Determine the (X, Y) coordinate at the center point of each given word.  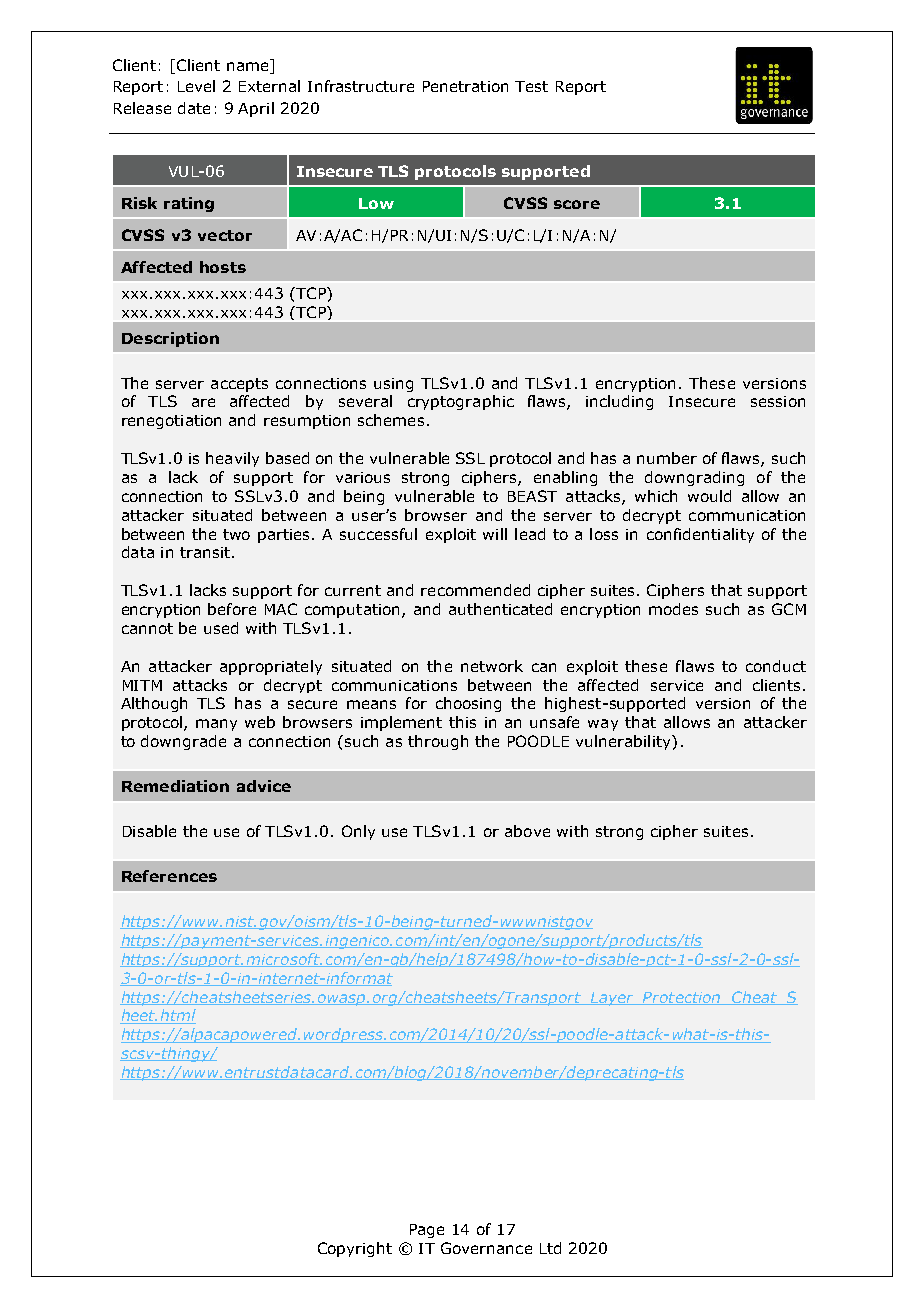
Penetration (465, 86)
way (603, 725)
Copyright (355, 1249)
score (577, 204)
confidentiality (700, 535)
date (194, 108)
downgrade (183, 742)
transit (205, 552)
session (778, 401)
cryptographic (461, 402)
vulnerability (624, 742)
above (527, 831)
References (169, 876)
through (438, 742)
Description (170, 339)
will (495, 534)
